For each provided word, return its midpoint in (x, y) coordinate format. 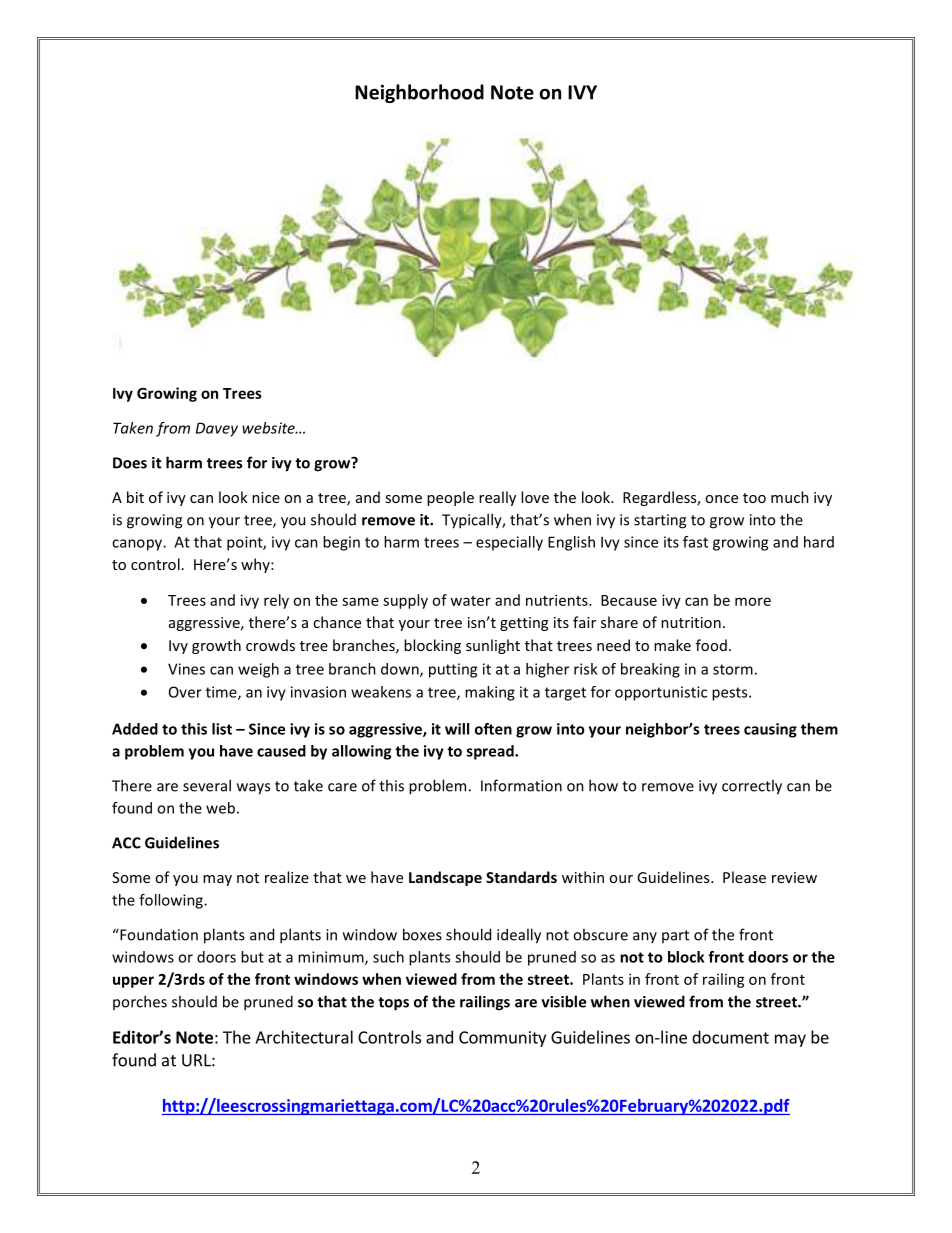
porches (140, 1002)
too (754, 498)
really (497, 498)
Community (502, 1039)
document (730, 1037)
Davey (217, 429)
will (457, 729)
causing (770, 730)
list (222, 729)
